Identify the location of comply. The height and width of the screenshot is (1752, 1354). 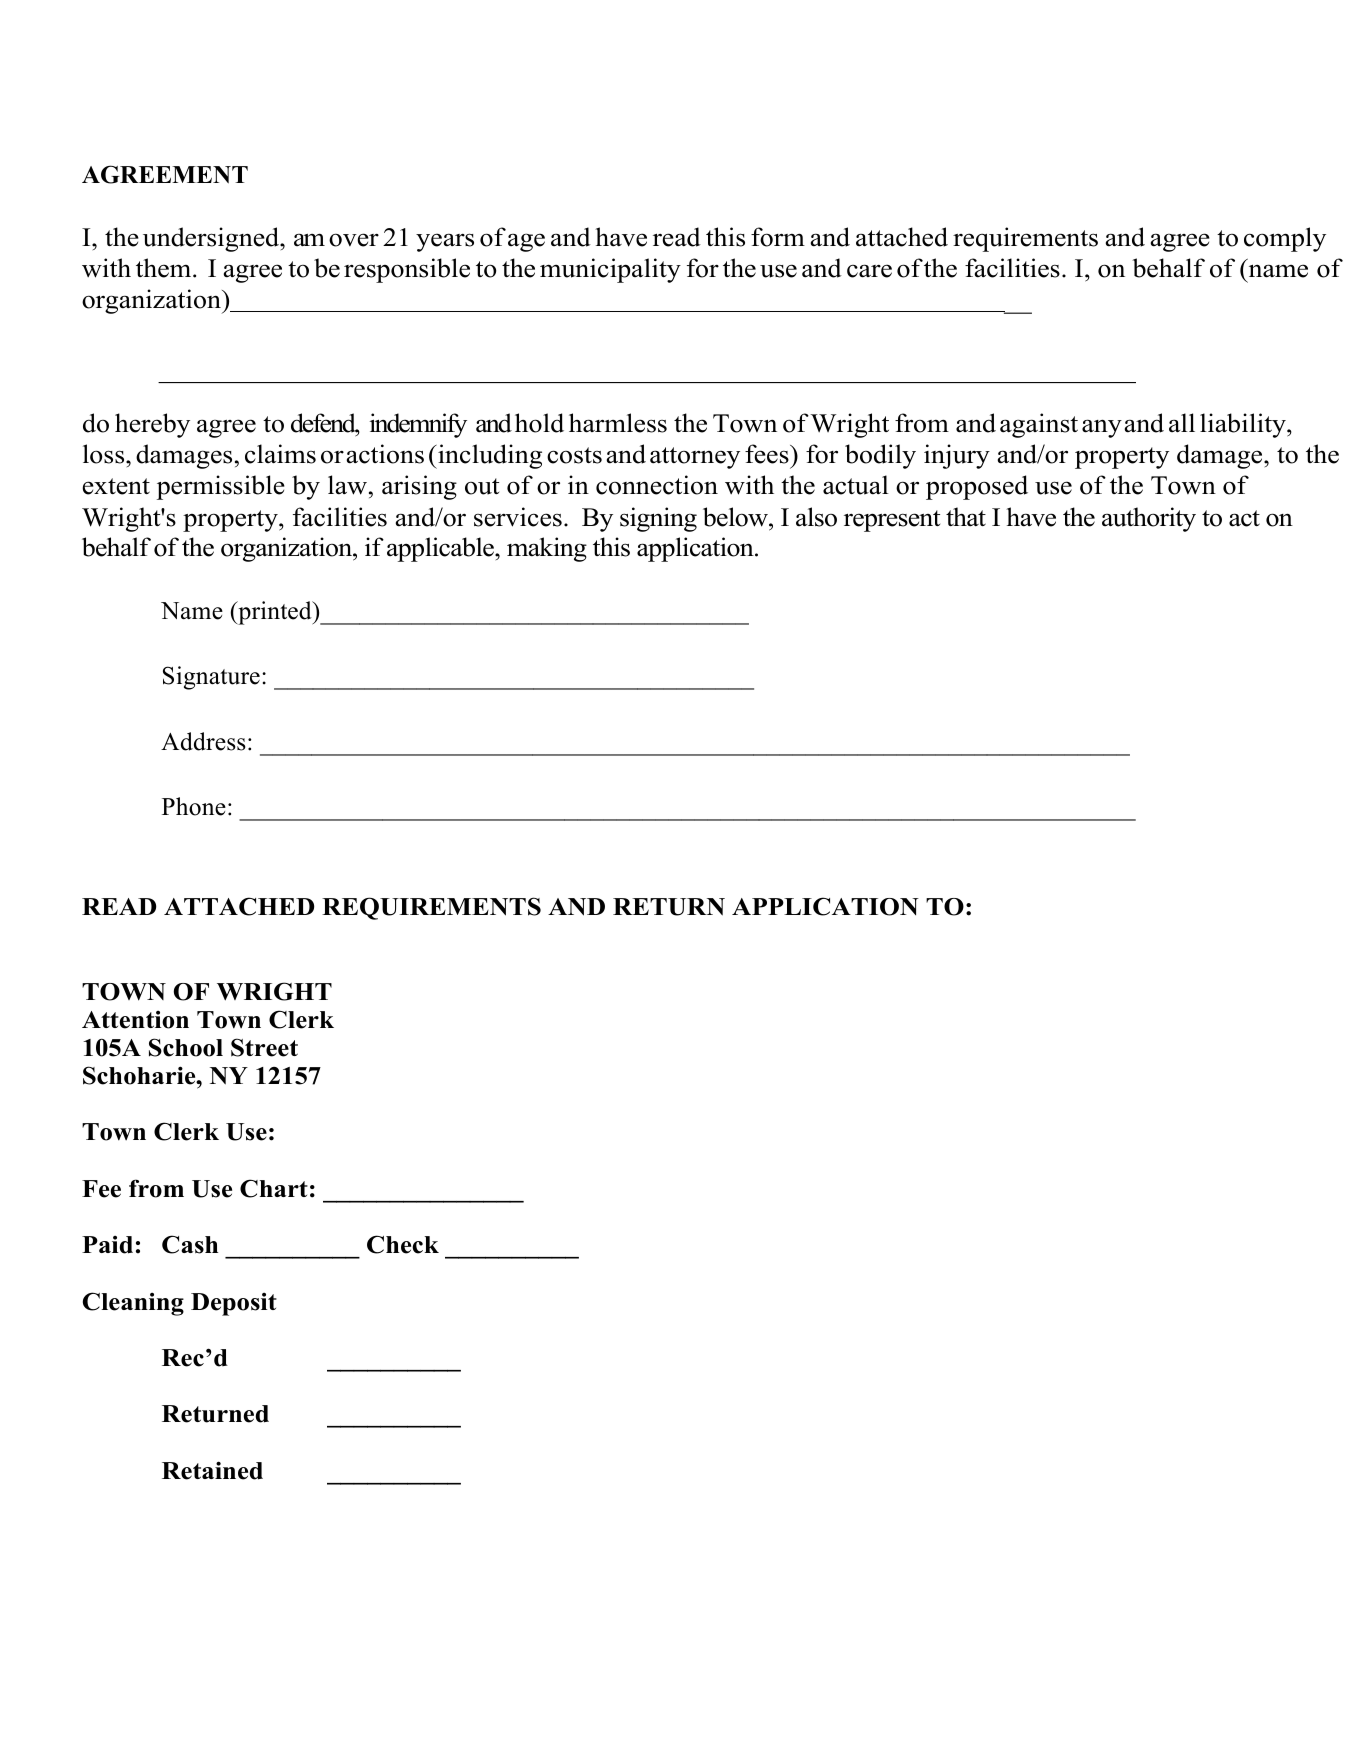
(1285, 239).
